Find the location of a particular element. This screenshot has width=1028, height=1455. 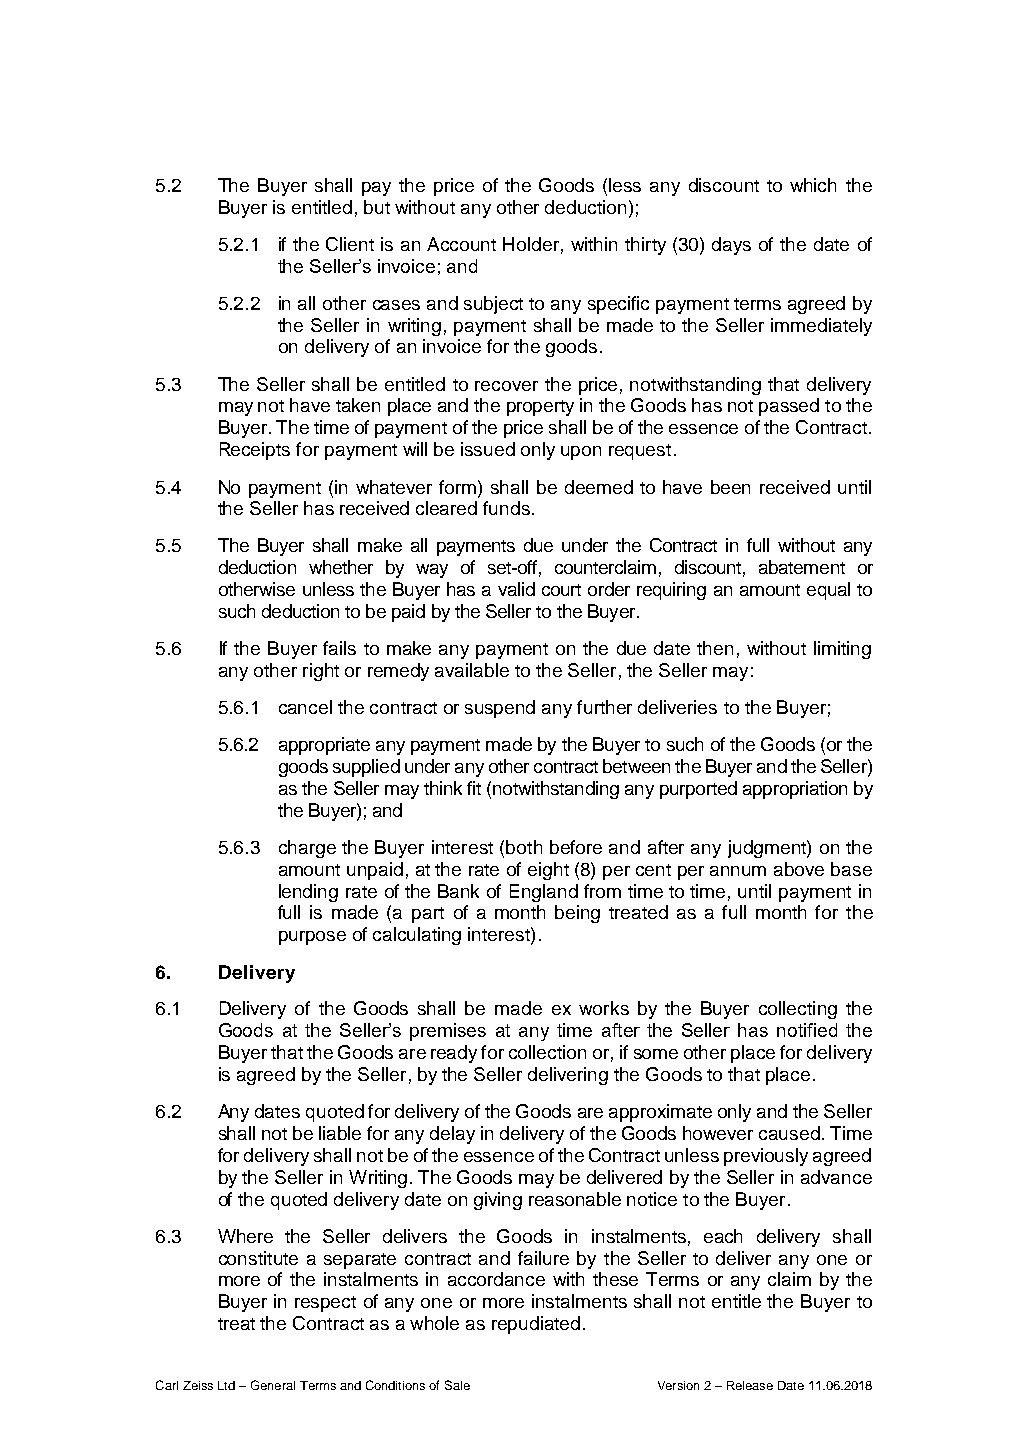

appropriate is located at coordinates (324, 746).
